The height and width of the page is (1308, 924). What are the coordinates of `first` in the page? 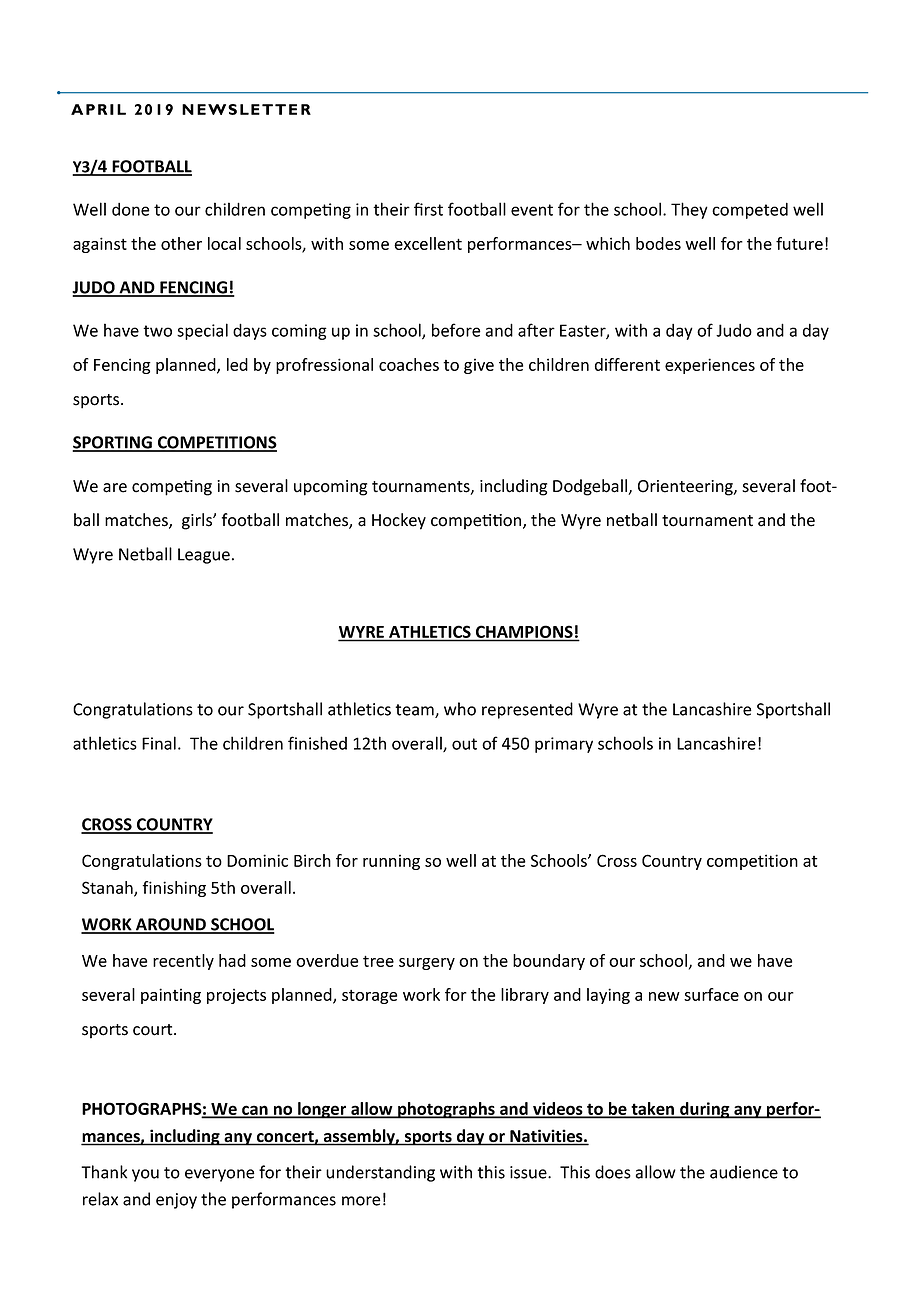 It's located at (428, 209).
